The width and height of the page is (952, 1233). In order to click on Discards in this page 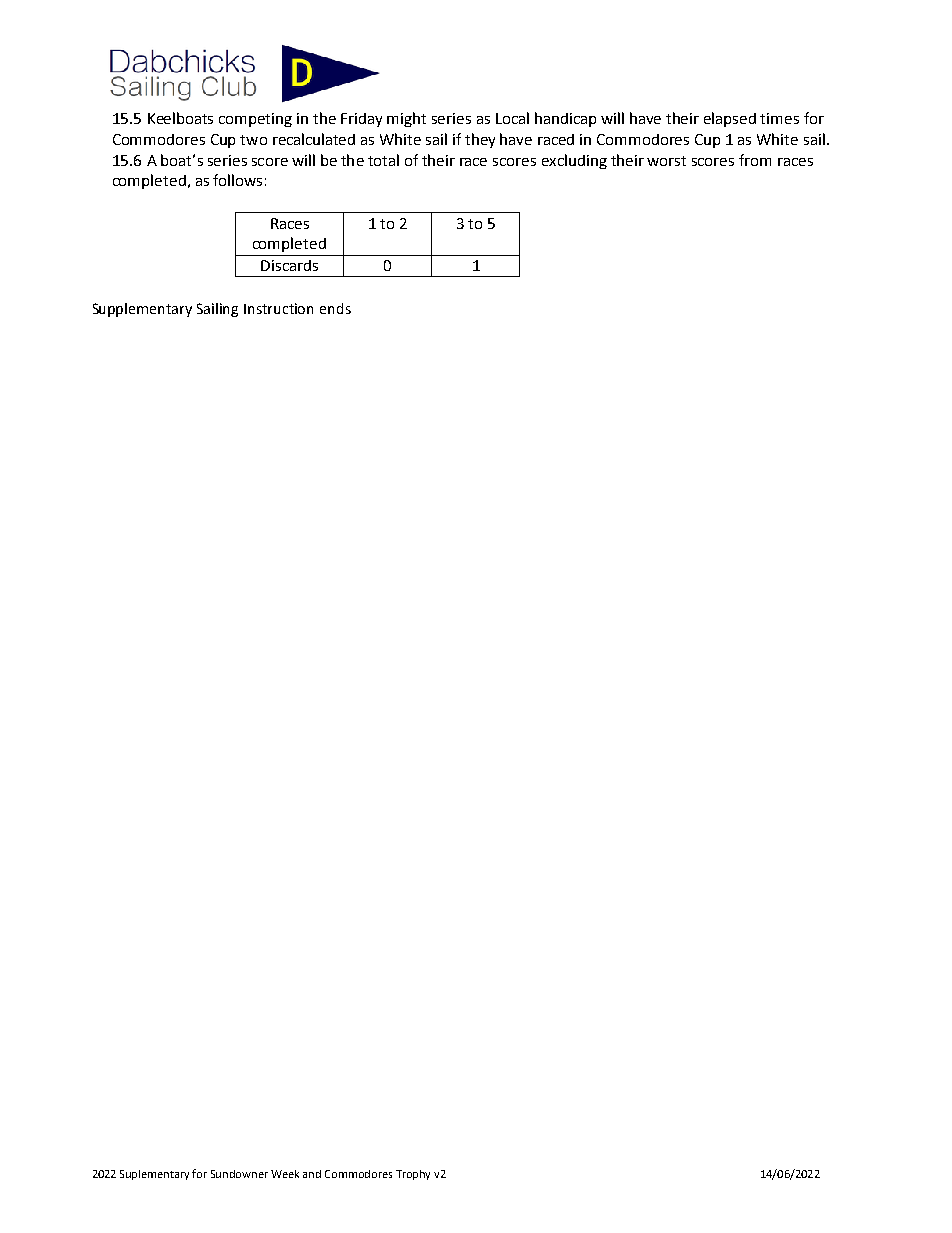, I will do `click(289, 265)`.
